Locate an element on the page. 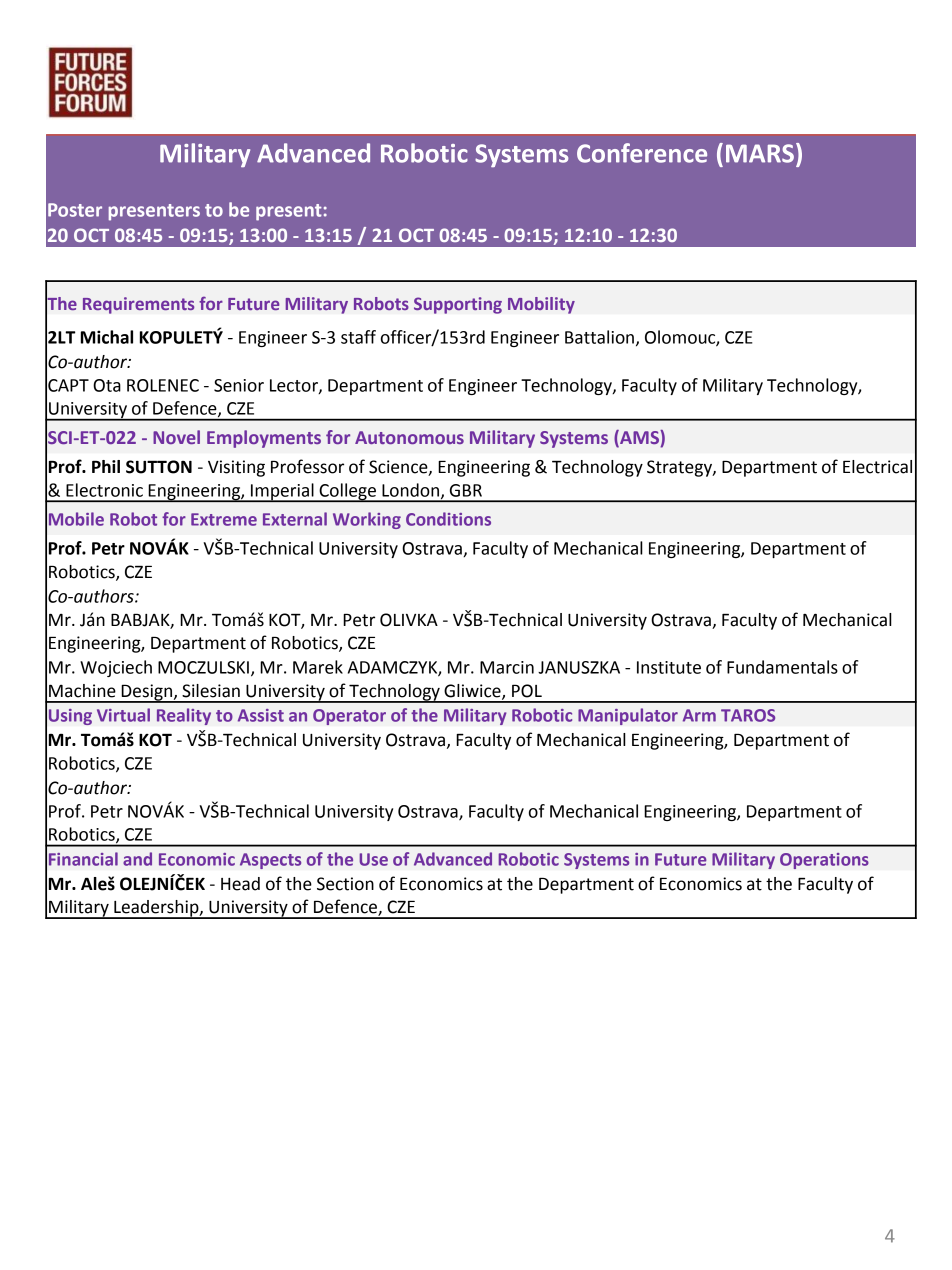 The width and height of the page is (952, 1270). Conditions is located at coordinates (448, 519).
